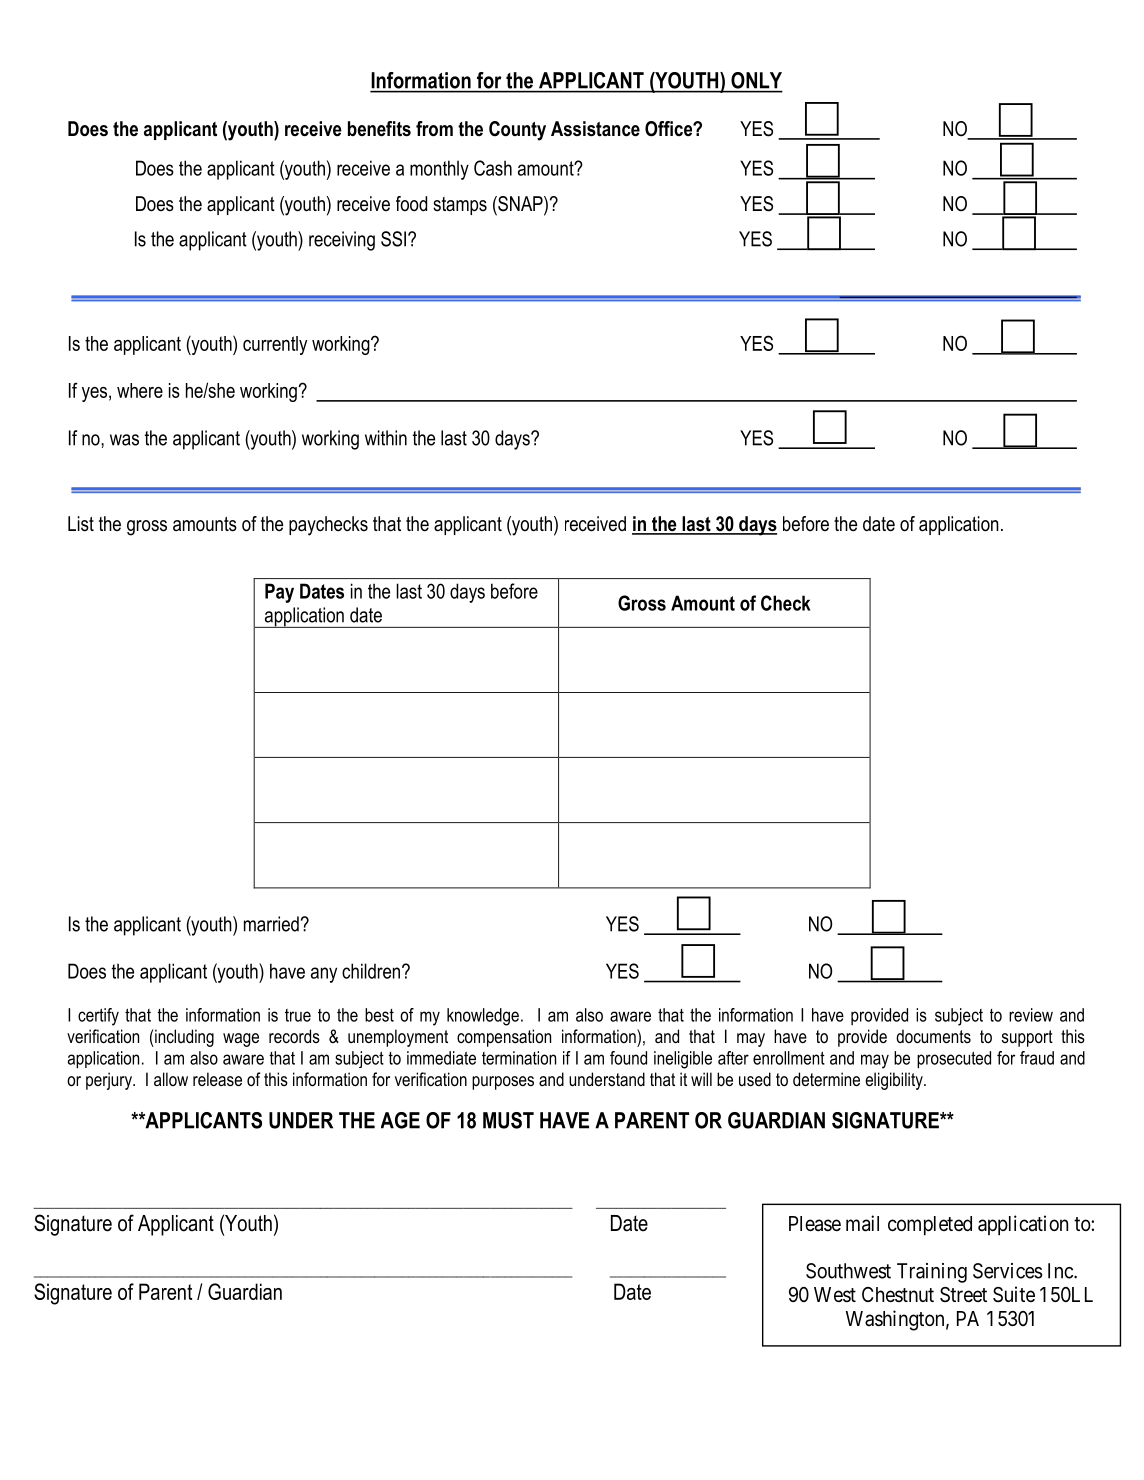 The image size is (1144, 1480). Describe the element at coordinates (493, 168) in the document. I see `Cash` at that location.
